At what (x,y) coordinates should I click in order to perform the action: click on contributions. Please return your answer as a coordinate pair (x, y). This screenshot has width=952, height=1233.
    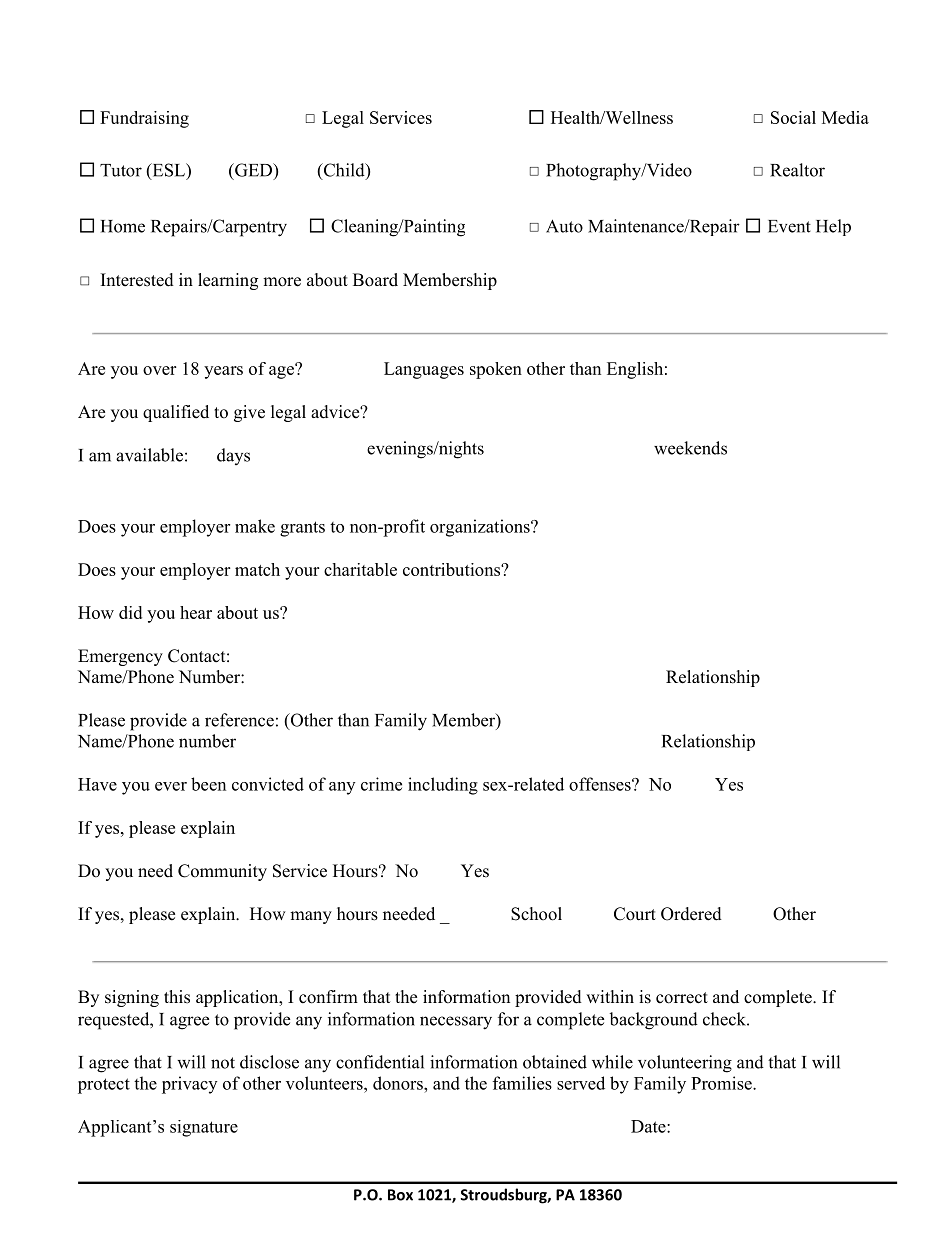
    Looking at the image, I should click on (452, 569).
